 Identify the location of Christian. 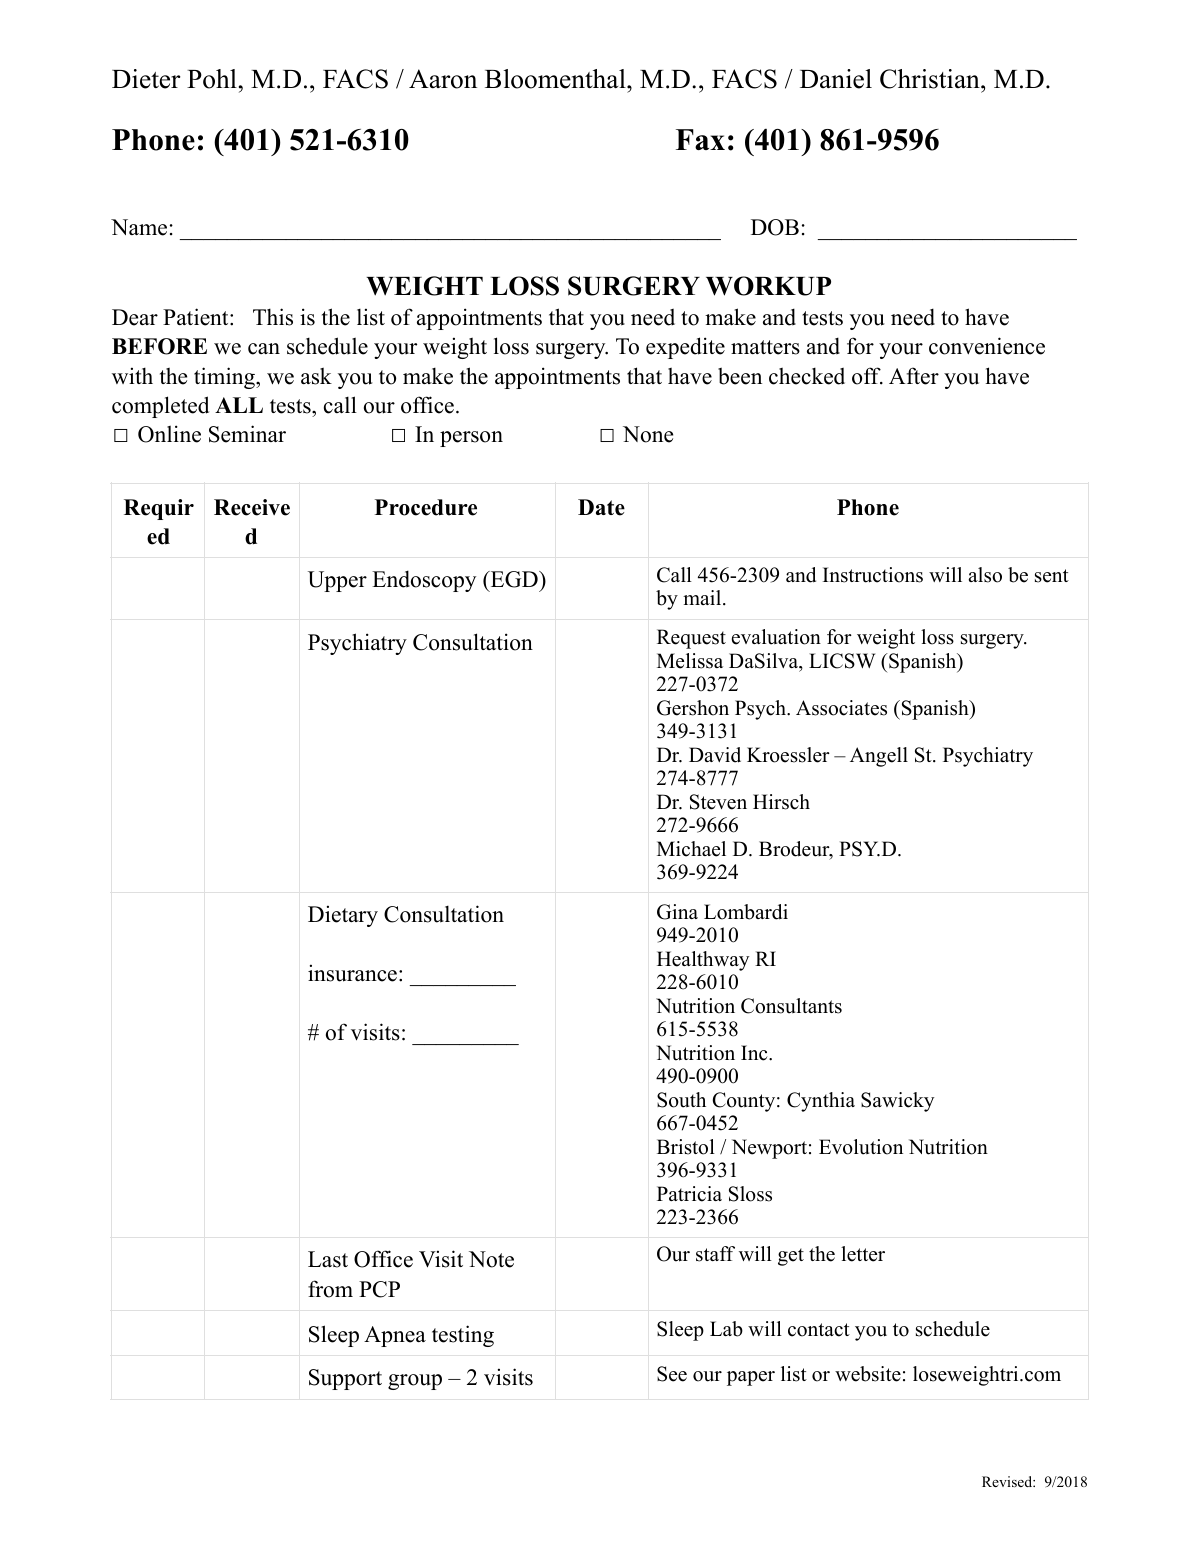
(931, 79).
